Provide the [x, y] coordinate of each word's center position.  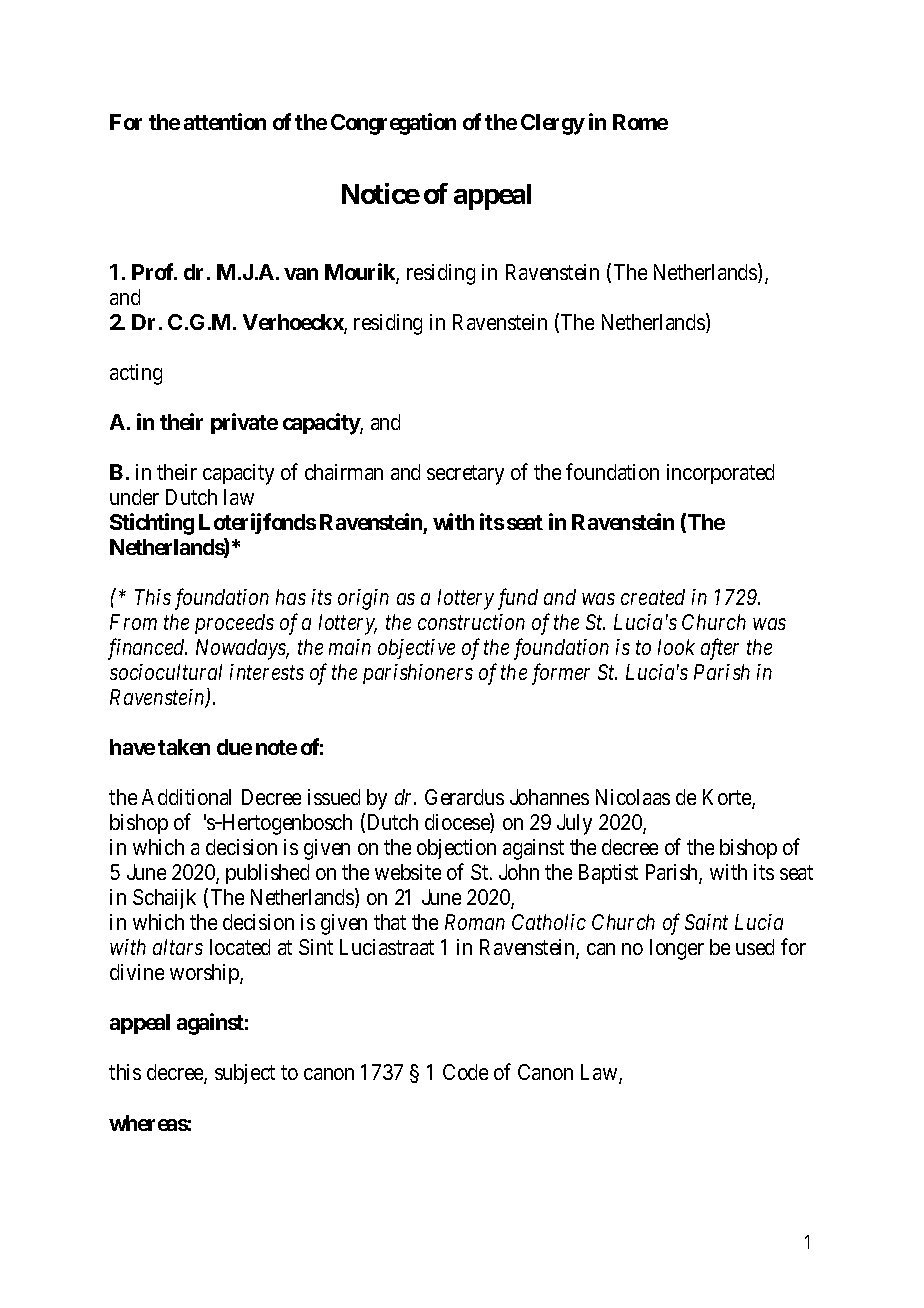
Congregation [393, 124]
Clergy [553, 124]
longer [677, 949]
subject [245, 1074]
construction [471, 622]
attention [225, 121]
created [653, 597]
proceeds [234, 624]
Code [465, 1072]
